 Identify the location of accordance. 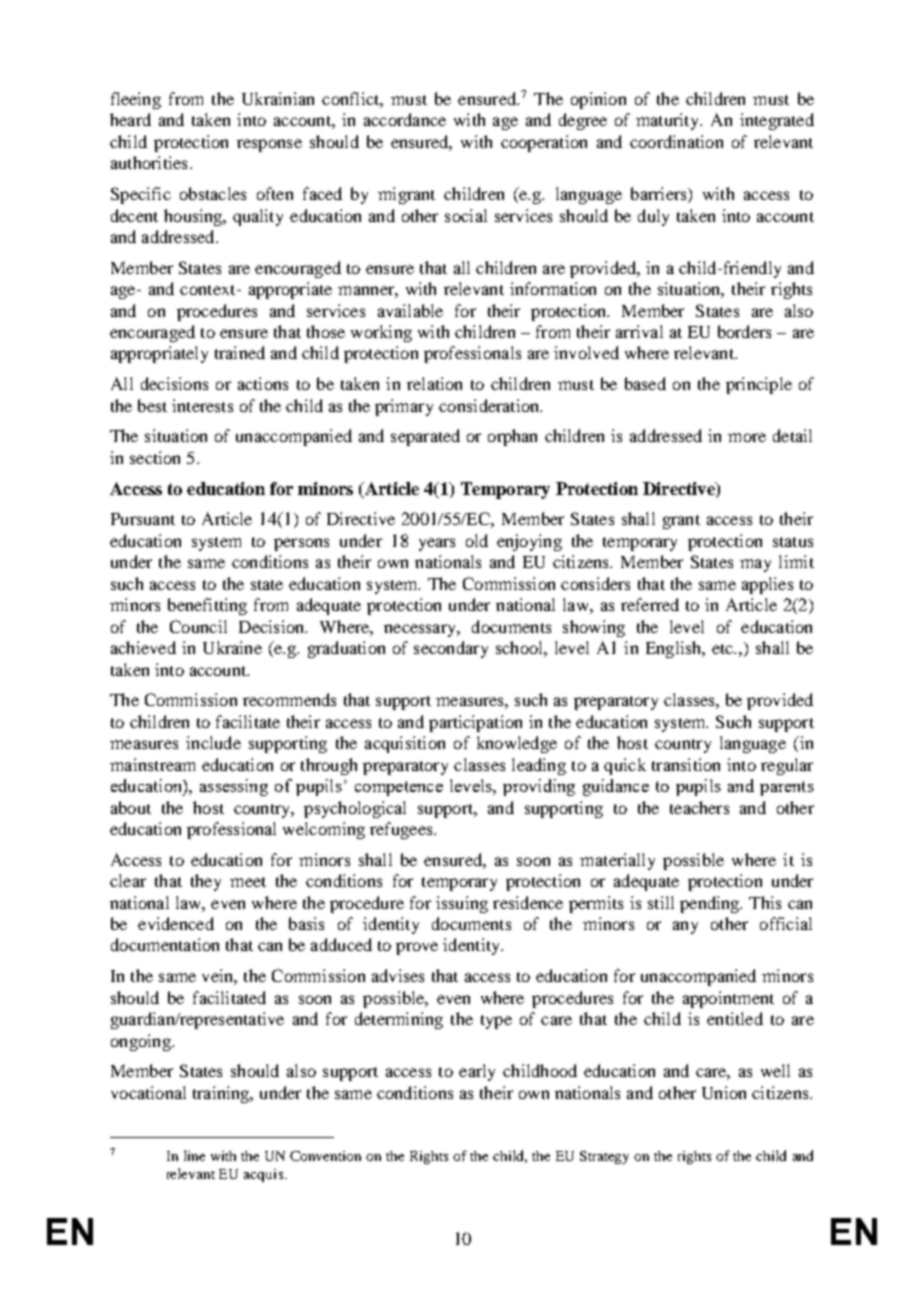
(405, 119).
